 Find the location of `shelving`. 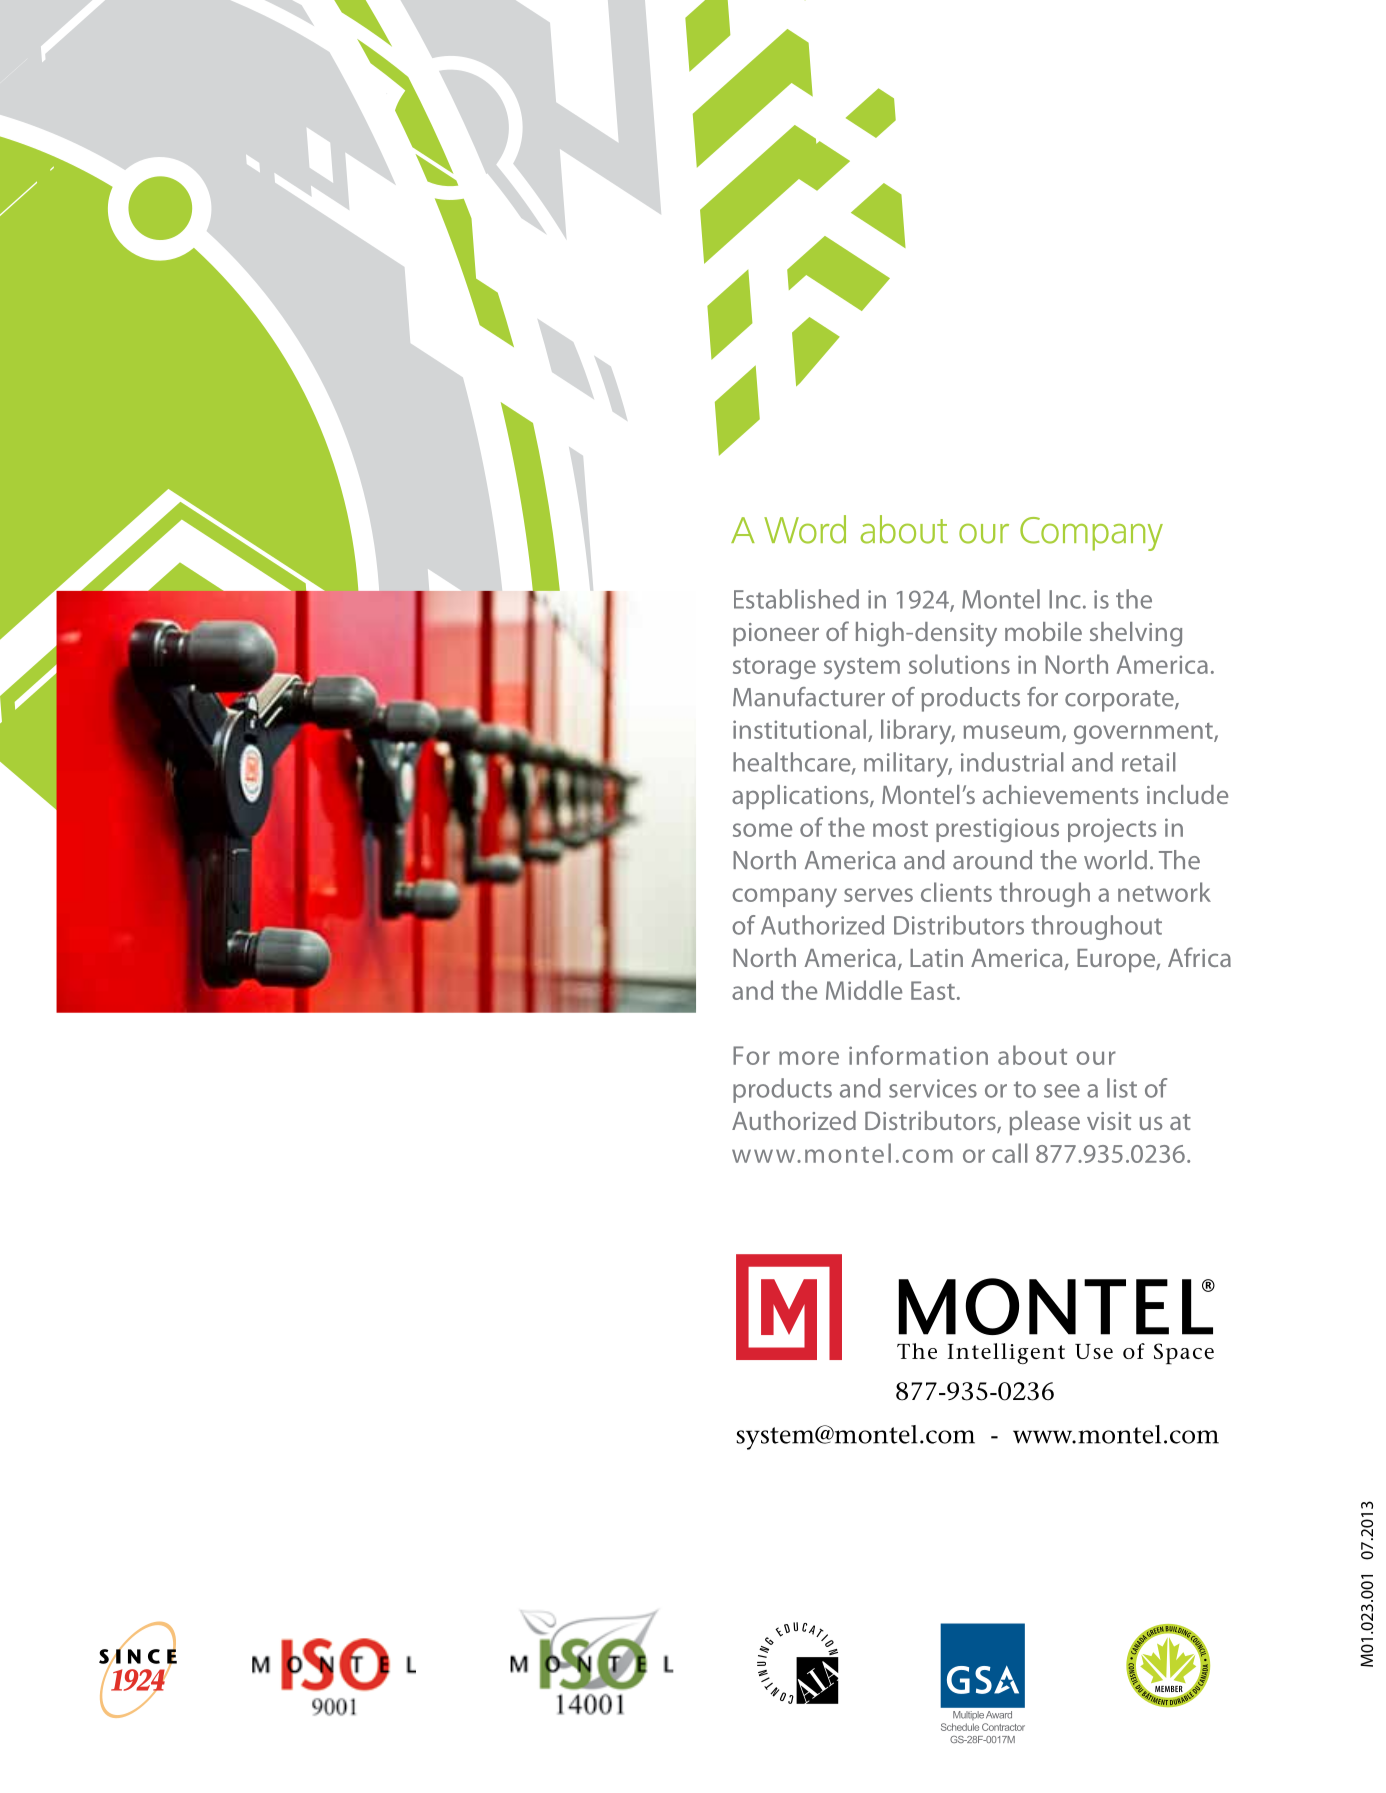

shelving is located at coordinates (1136, 634).
